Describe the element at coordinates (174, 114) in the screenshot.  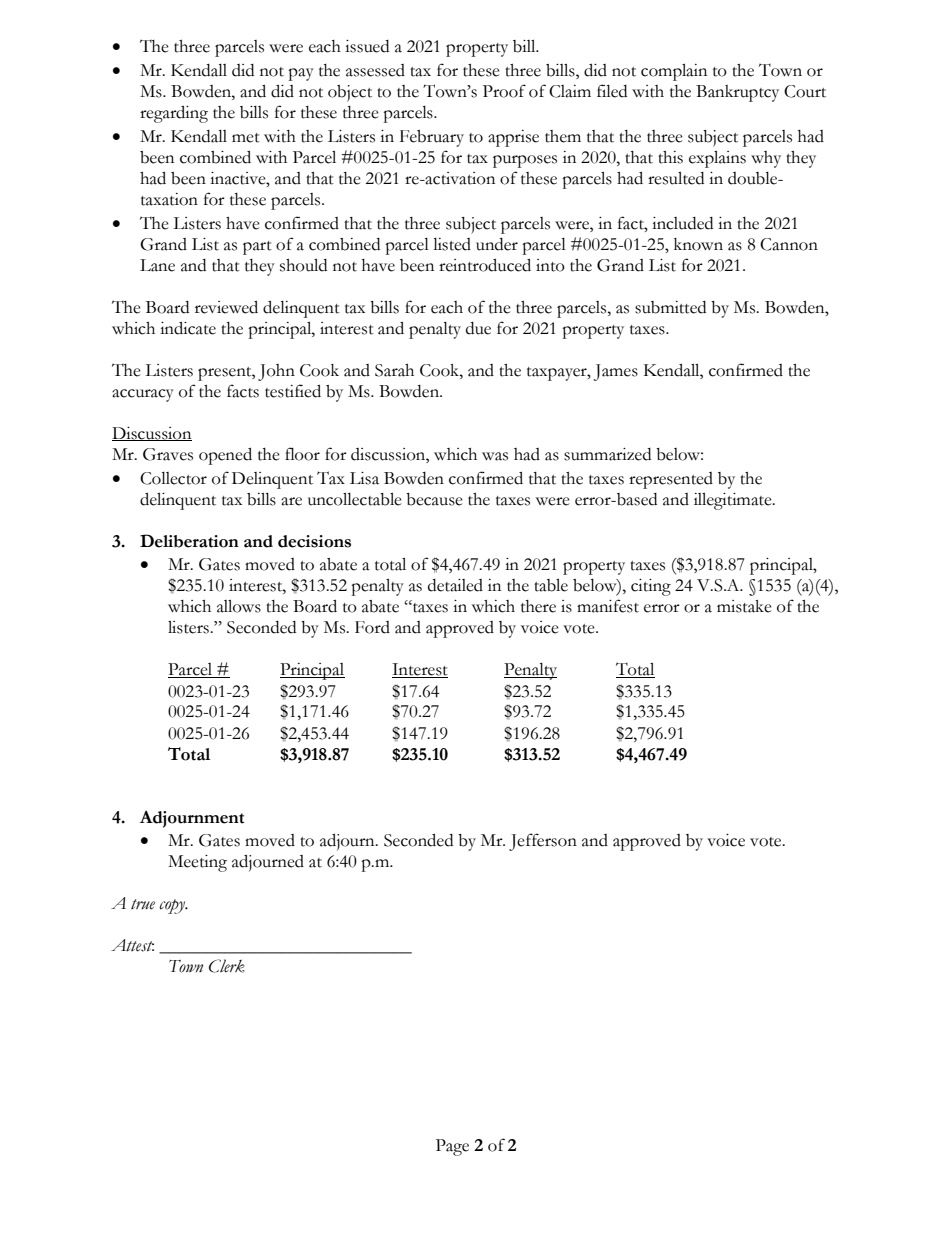
I see `regarding` at that location.
